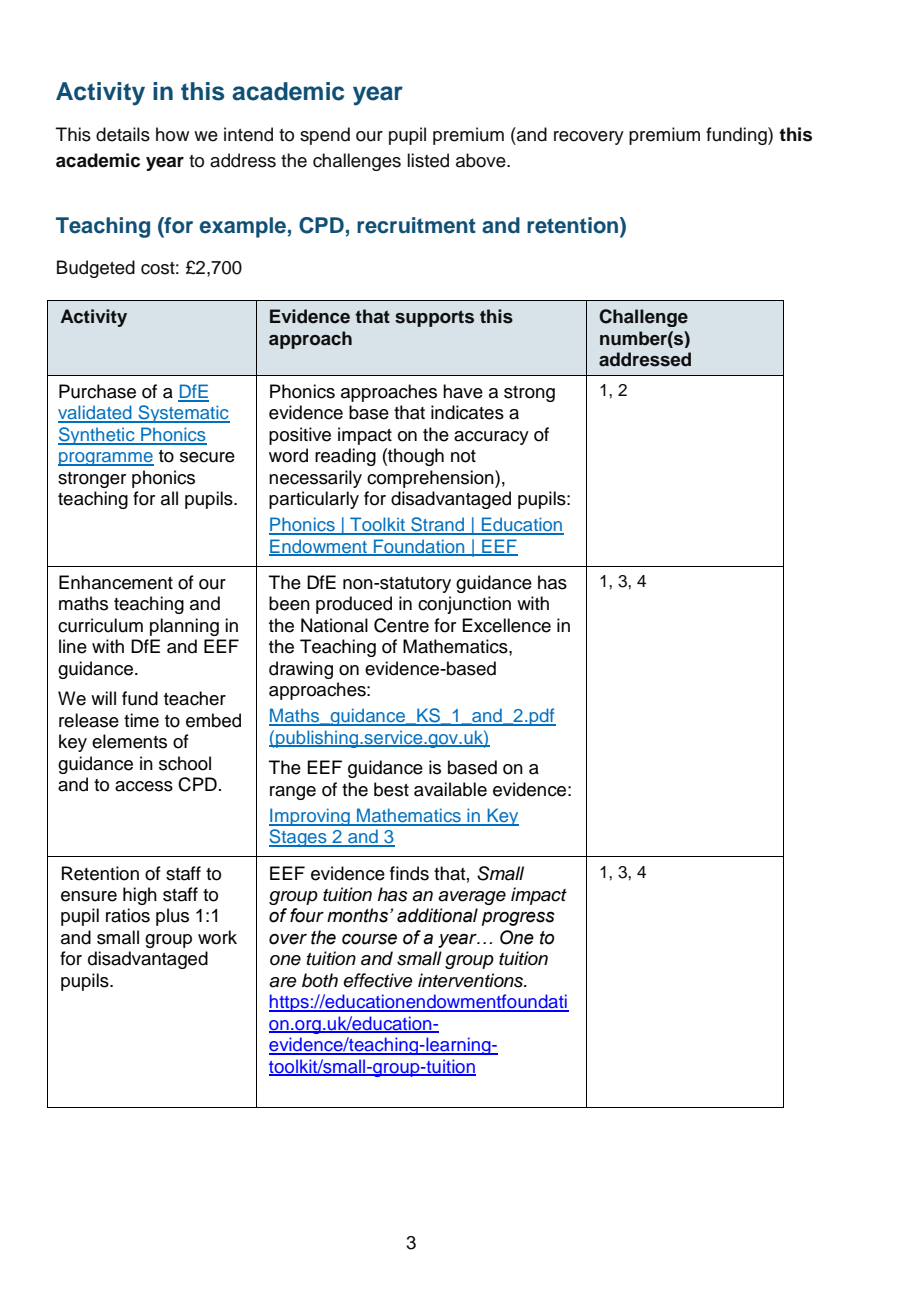 The image size is (924, 1308). What do you see at coordinates (301, 670) in the screenshot?
I see `drawing` at bounding box center [301, 670].
